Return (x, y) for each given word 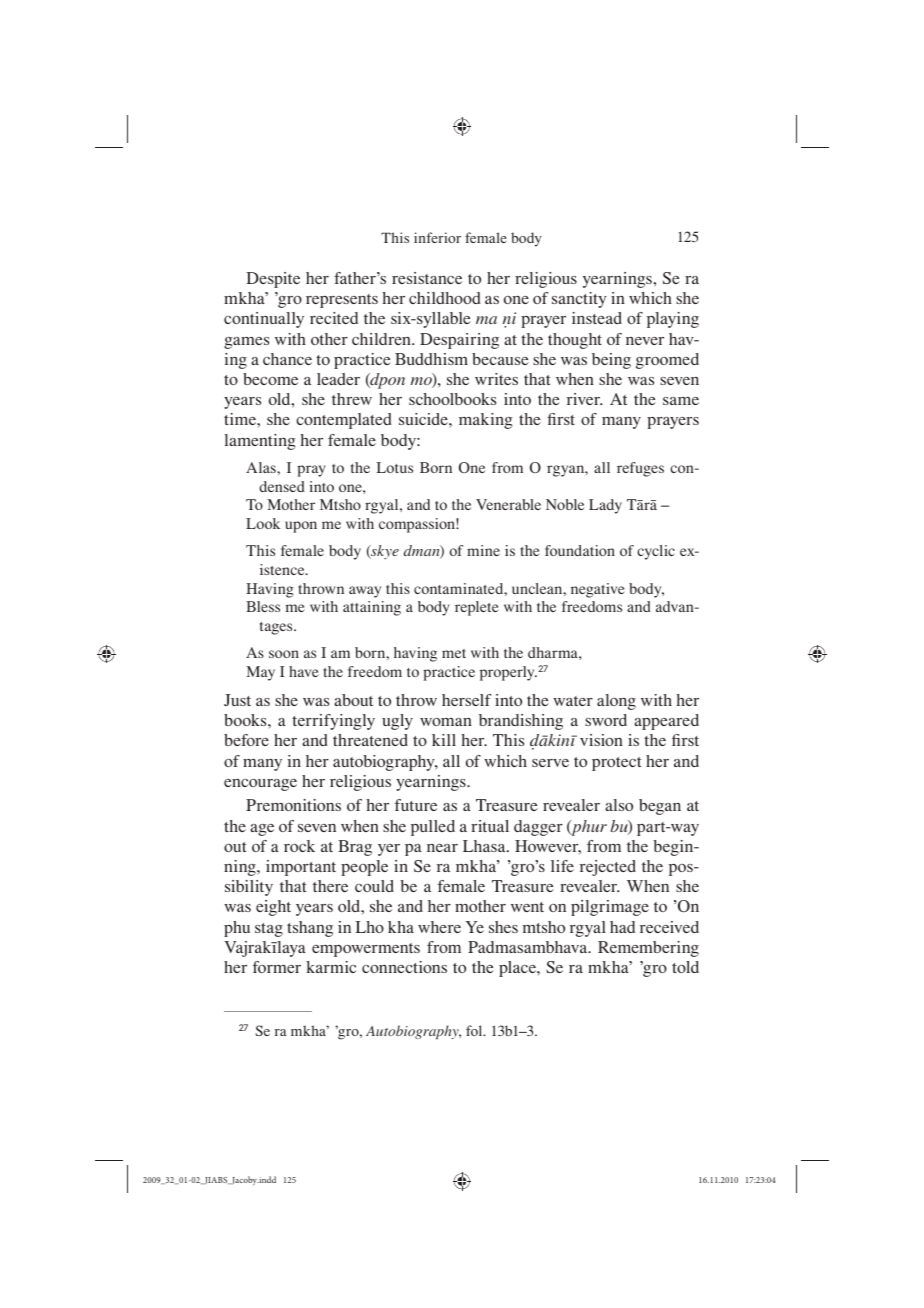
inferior (437, 237)
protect (616, 764)
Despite (273, 280)
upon (301, 527)
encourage (260, 785)
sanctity (579, 300)
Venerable (508, 504)
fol (475, 1030)
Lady (605, 506)
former (276, 967)
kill (444, 740)
